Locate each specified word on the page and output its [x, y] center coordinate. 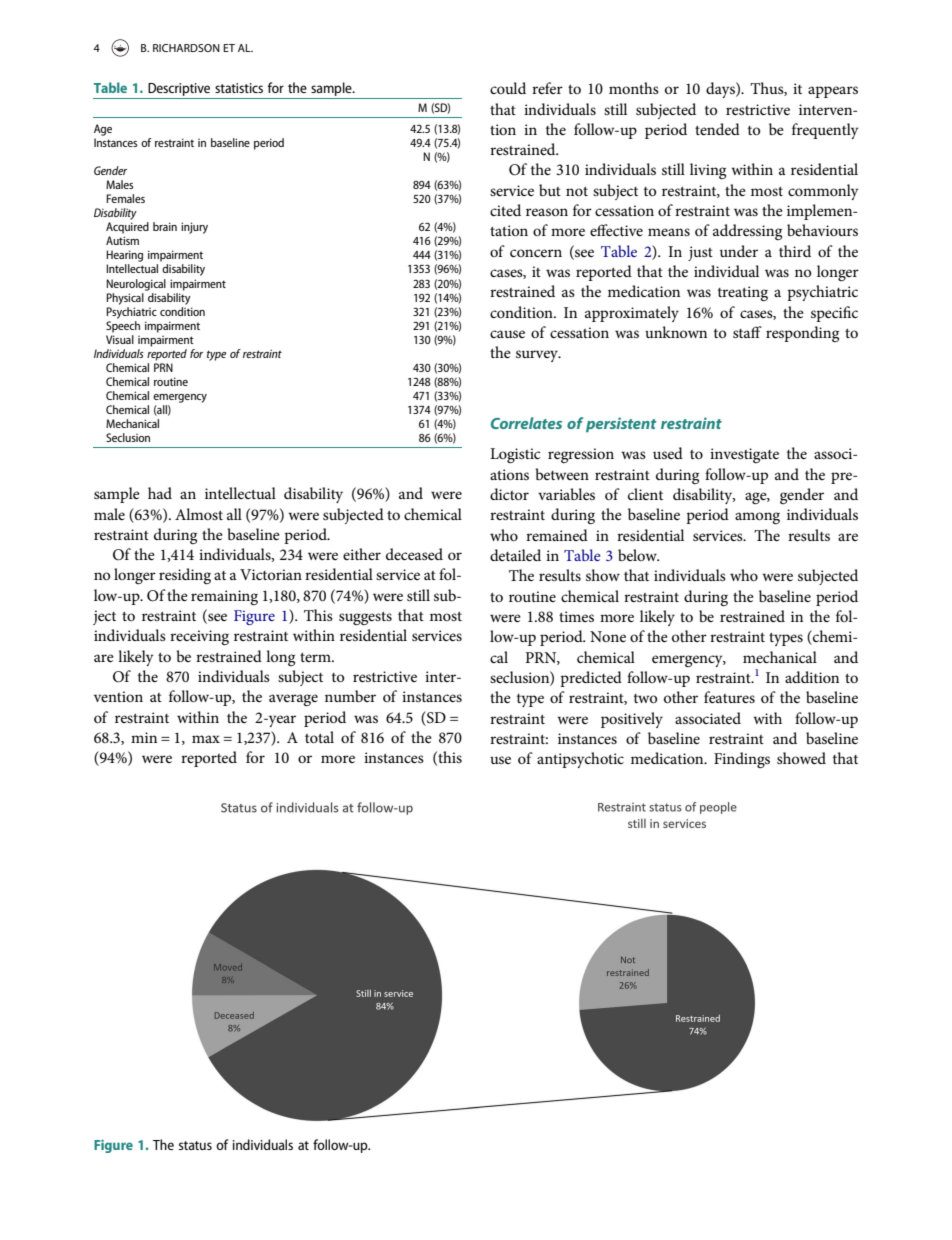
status [195, 1145]
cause [507, 334]
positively [632, 720]
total [319, 737]
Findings [742, 760]
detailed [515, 555]
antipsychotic [580, 760]
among [757, 518]
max [206, 739]
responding [802, 334]
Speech [123, 325]
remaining [224, 597]
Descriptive [179, 91]
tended [717, 129]
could [508, 88]
